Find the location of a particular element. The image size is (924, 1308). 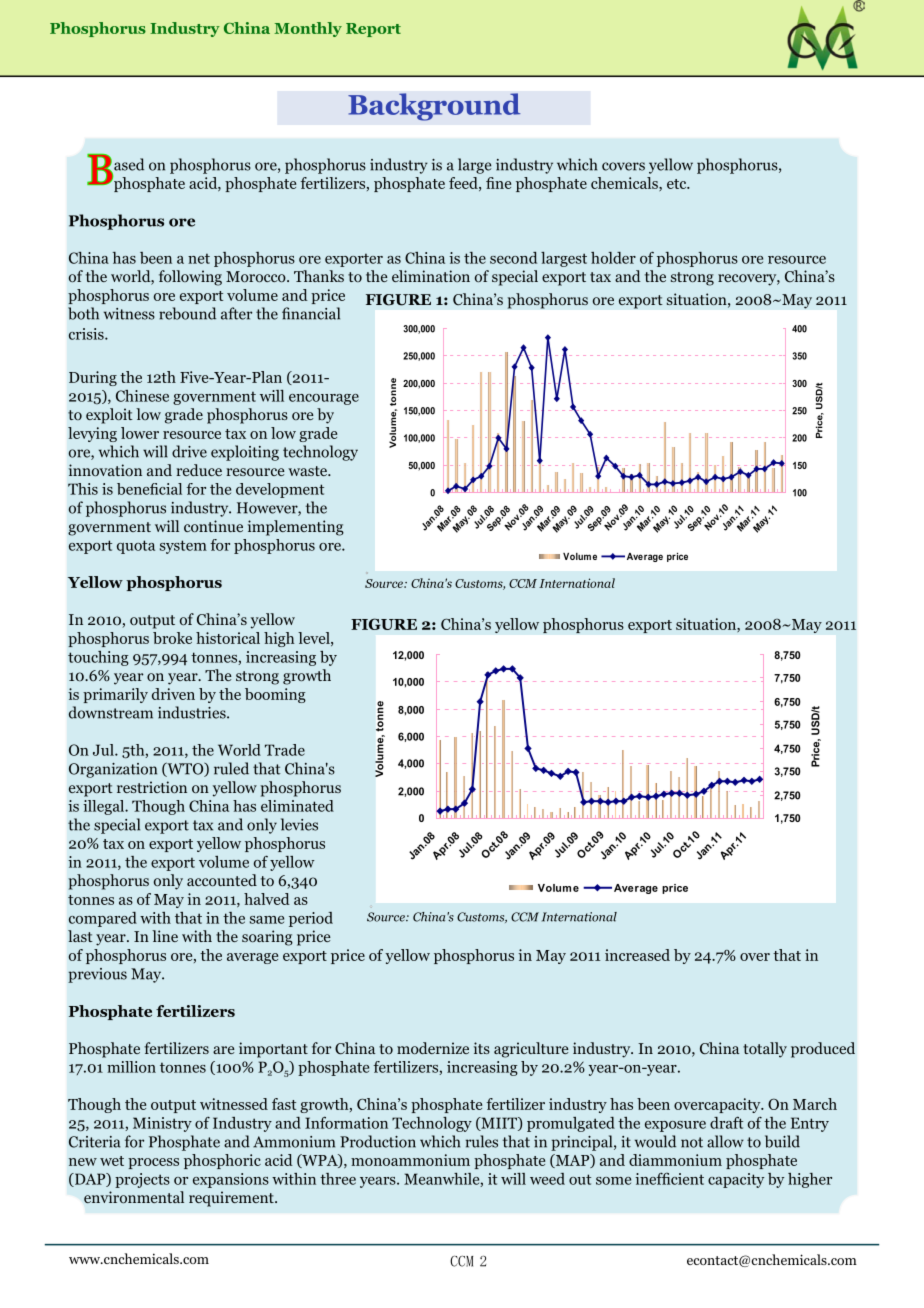

period is located at coordinates (311, 919).
